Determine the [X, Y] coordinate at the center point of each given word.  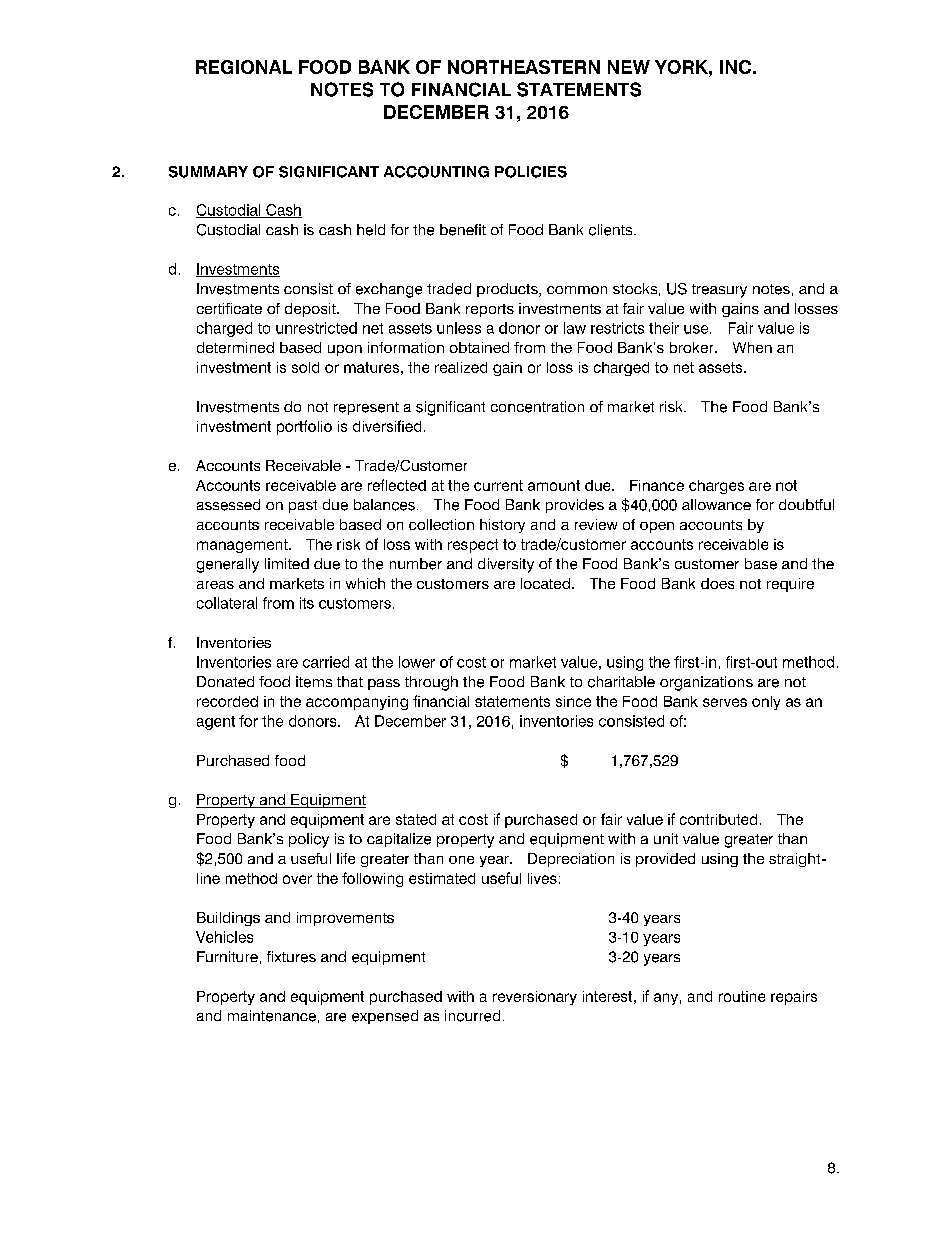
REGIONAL [244, 67]
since [573, 701]
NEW [629, 67]
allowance [716, 504]
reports [490, 310]
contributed [718, 819]
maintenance [272, 1016]
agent [216, 723]
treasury [719, 291]
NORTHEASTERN [524, 67]
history [502, 526]
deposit [311, 310]
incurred [472, 1016]
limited [287, 563]
